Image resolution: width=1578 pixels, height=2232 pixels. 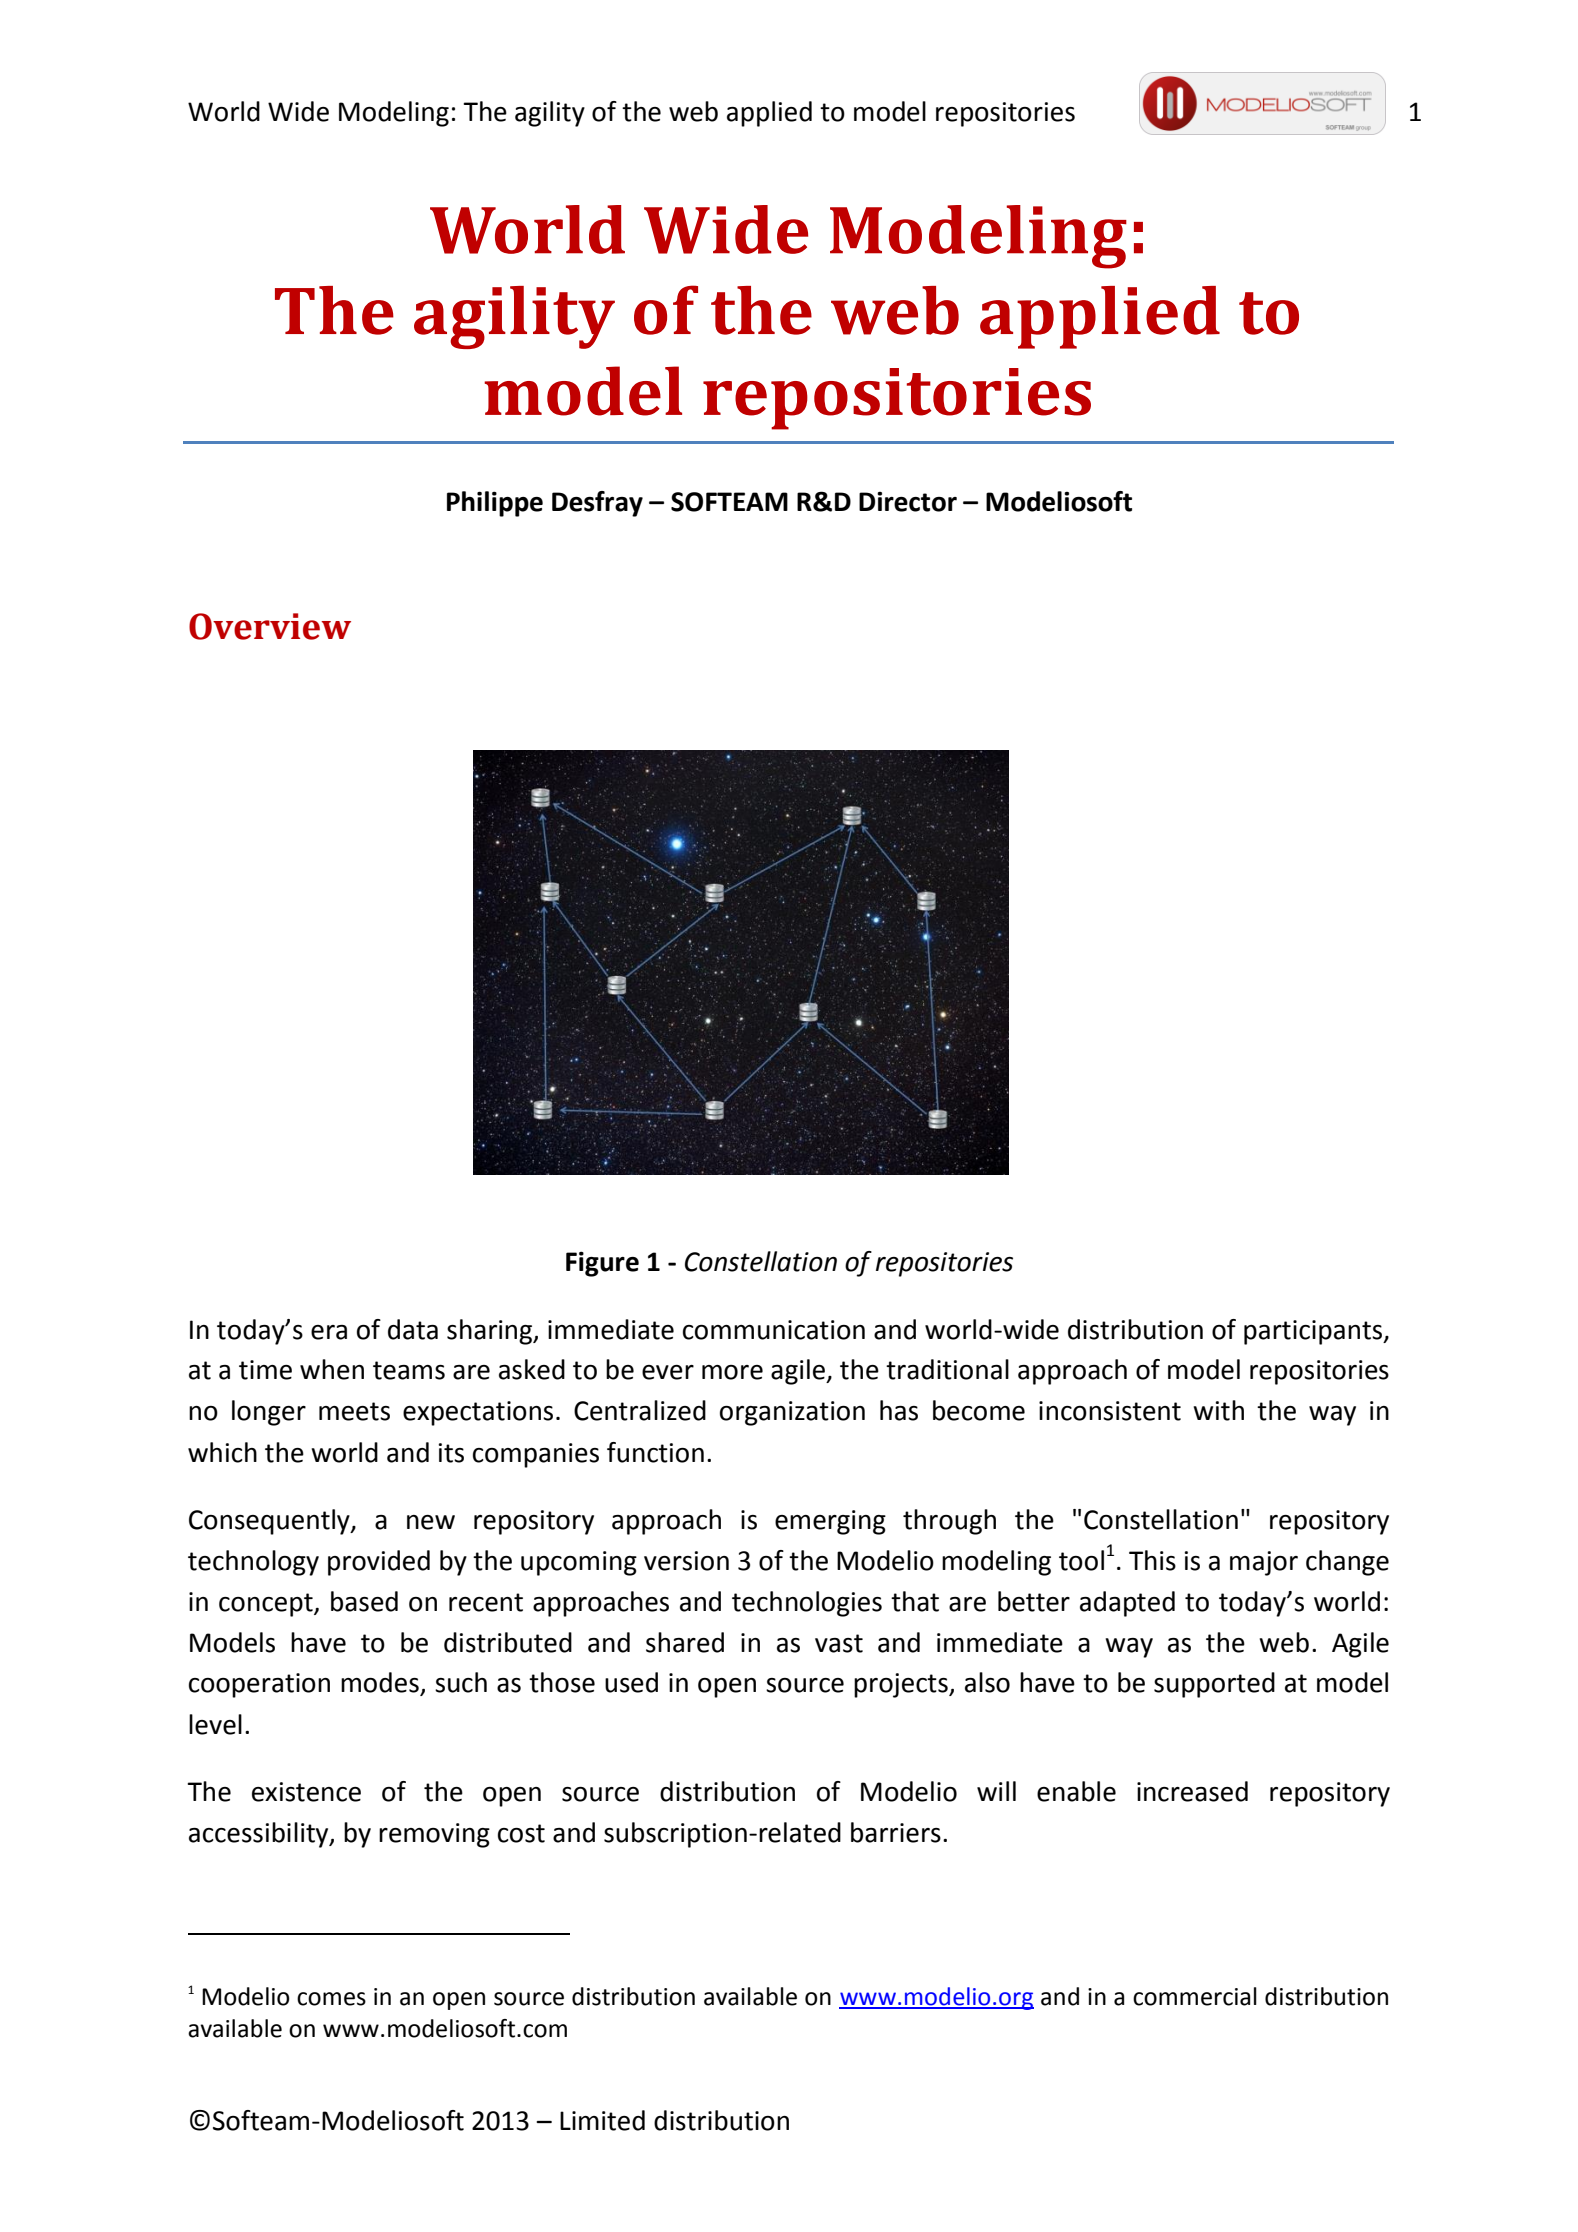 I want to click on supported, so click(x=1214, y=1685).
